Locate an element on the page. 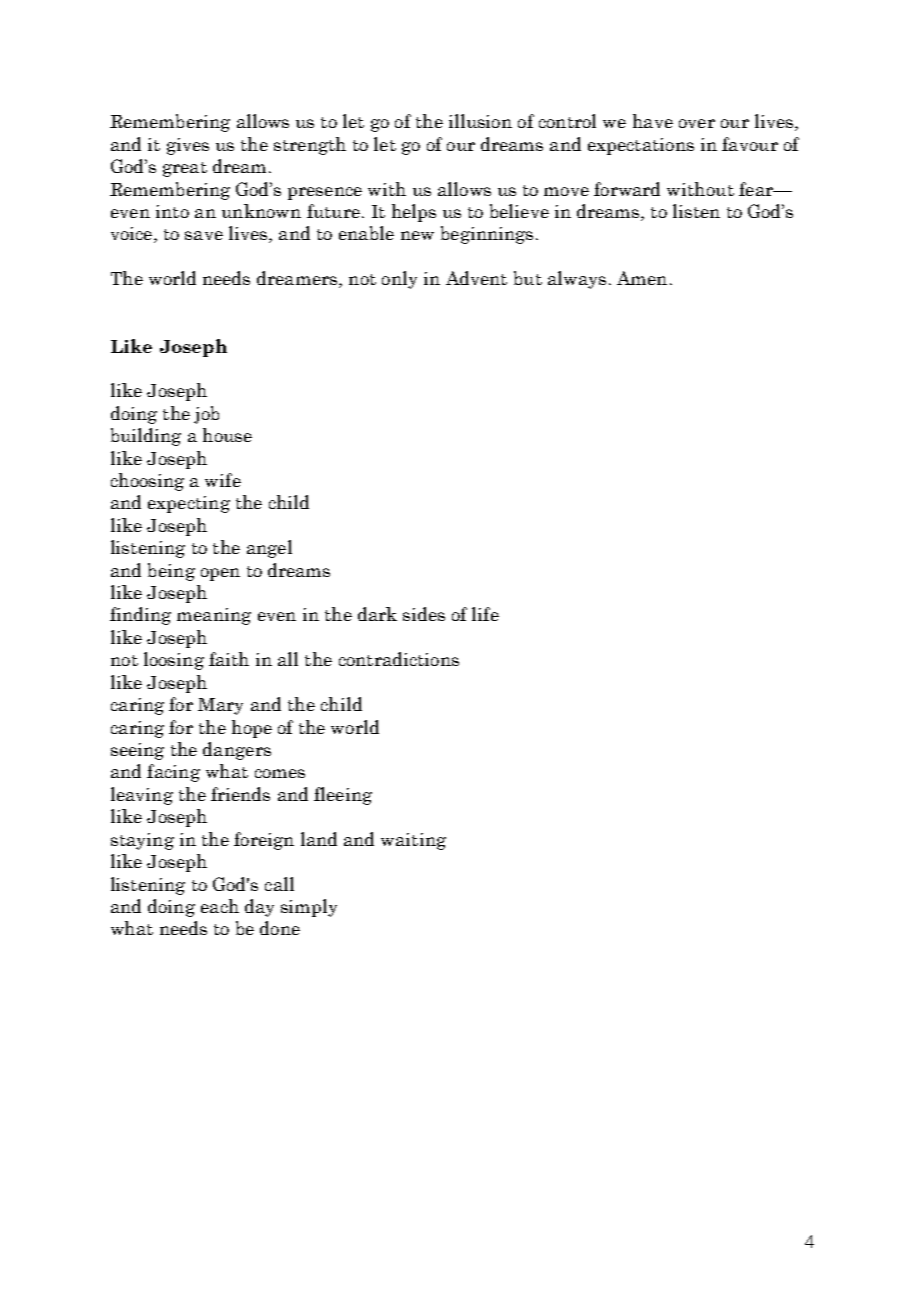  simply is located at coordinates (309, 908).
